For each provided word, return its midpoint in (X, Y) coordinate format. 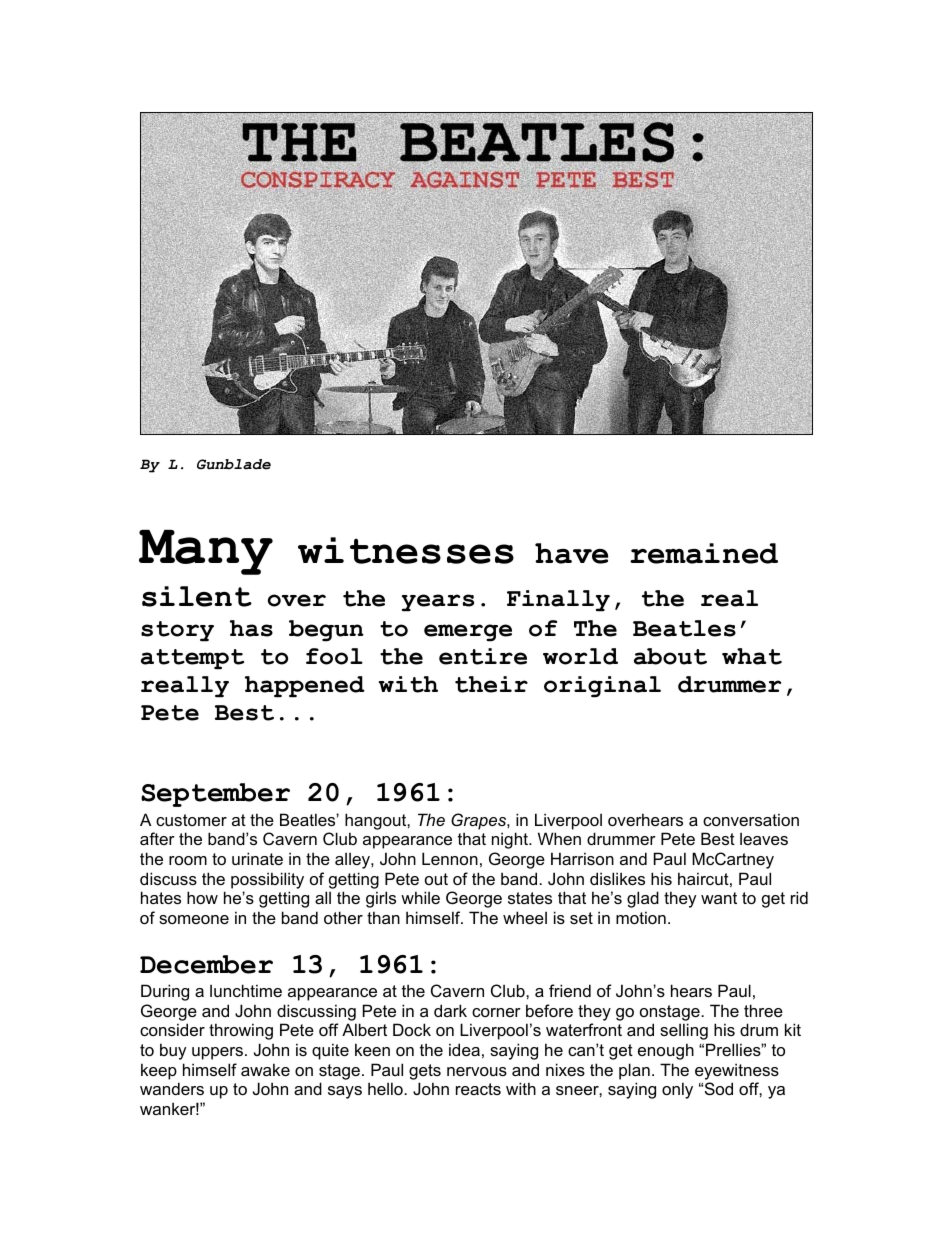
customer (191, 820)
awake (265, 1069)
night (511, 840)
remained (704, 553)
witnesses (406, 550)
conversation (751, 819)
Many (206, 552)
